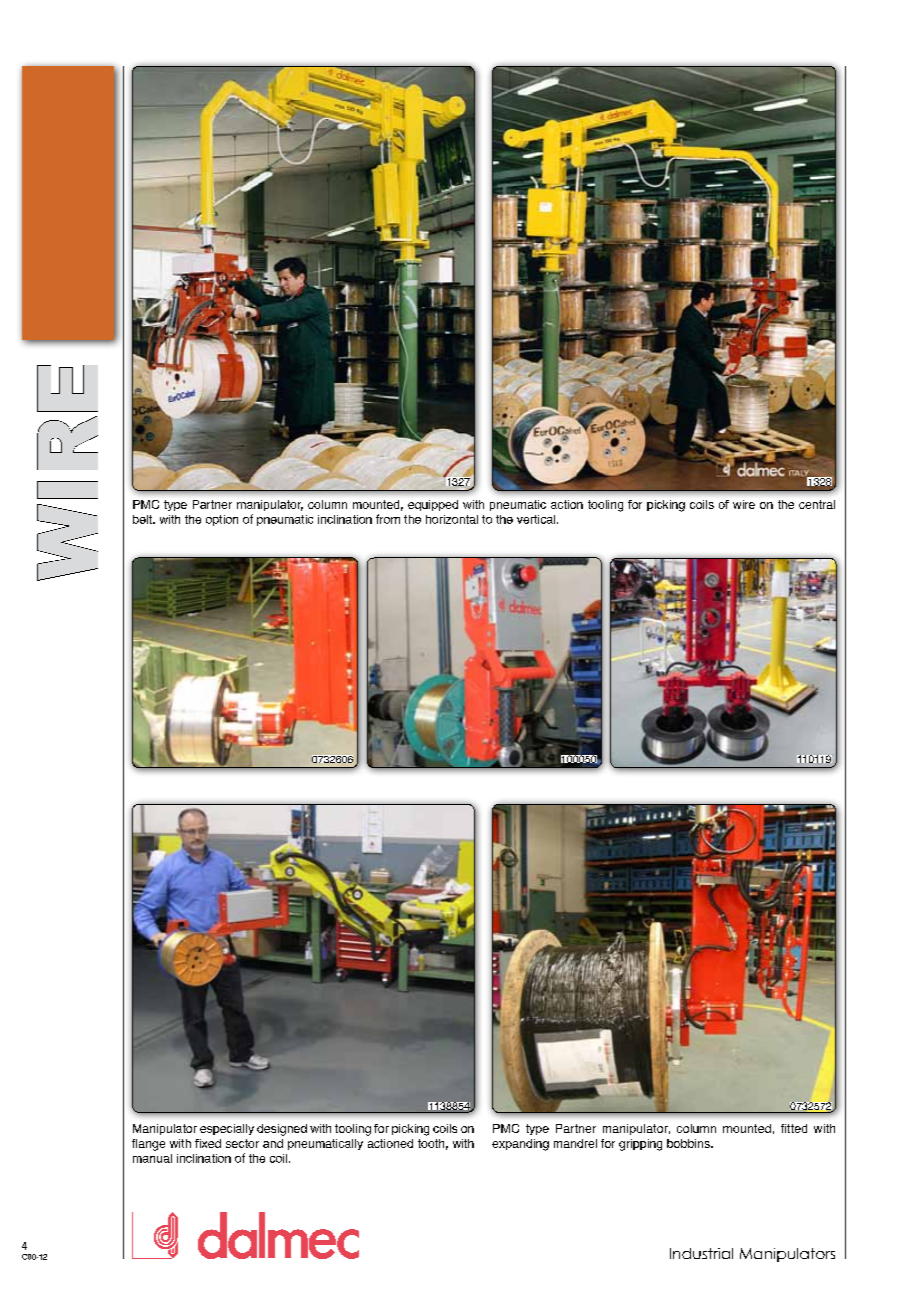 The width and height of the document is (924, 1308). What do you see at coordinates (152, 1158) in the document?
I see `manual` at bounding box center [152, 1158].
